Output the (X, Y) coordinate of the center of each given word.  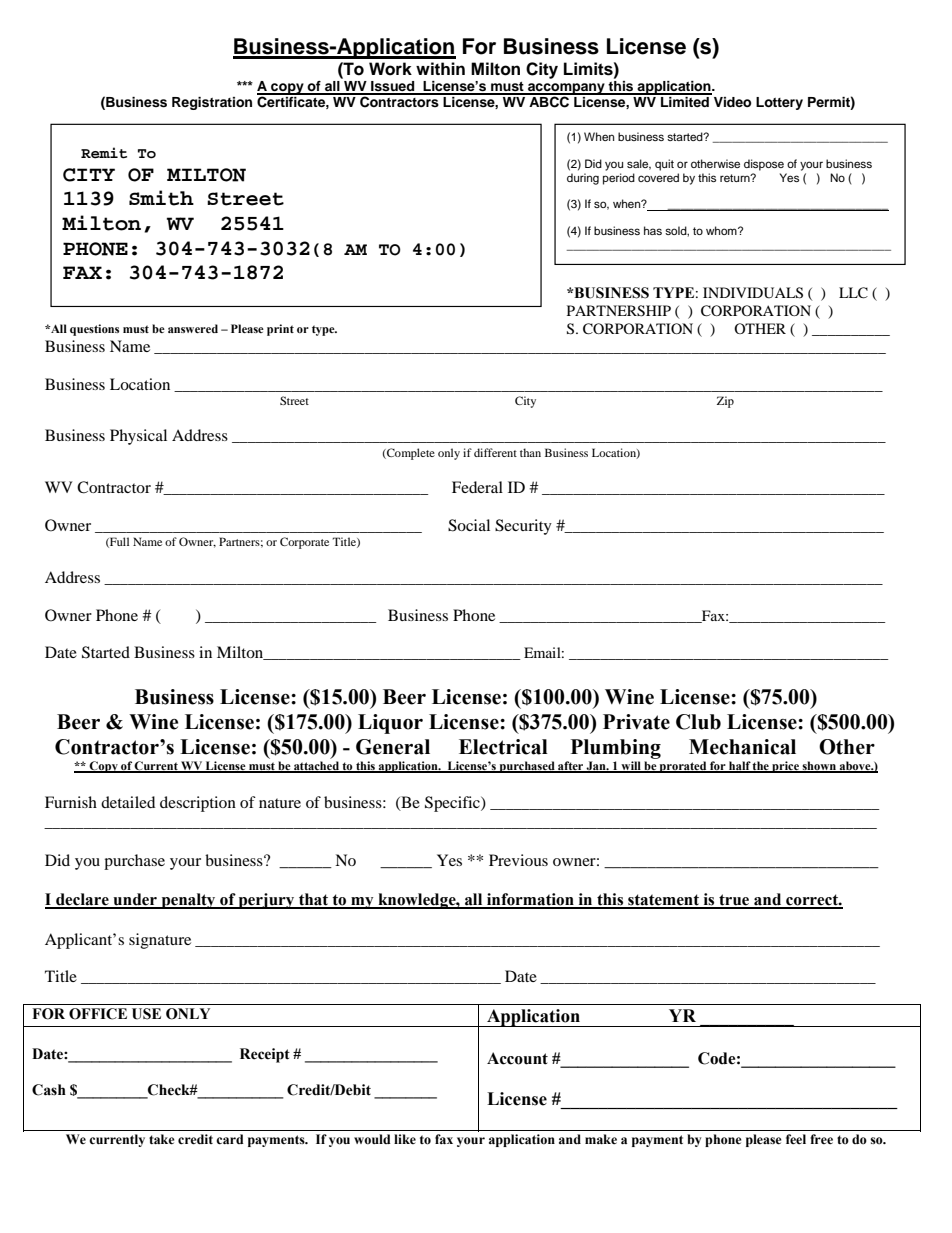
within (440, 68)
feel (796, 1139)
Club (698, 722)
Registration (212, 103)
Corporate (304, 543)
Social (469, 525)
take (162, 1139)
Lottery (779, 103)
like (405, 1139)
